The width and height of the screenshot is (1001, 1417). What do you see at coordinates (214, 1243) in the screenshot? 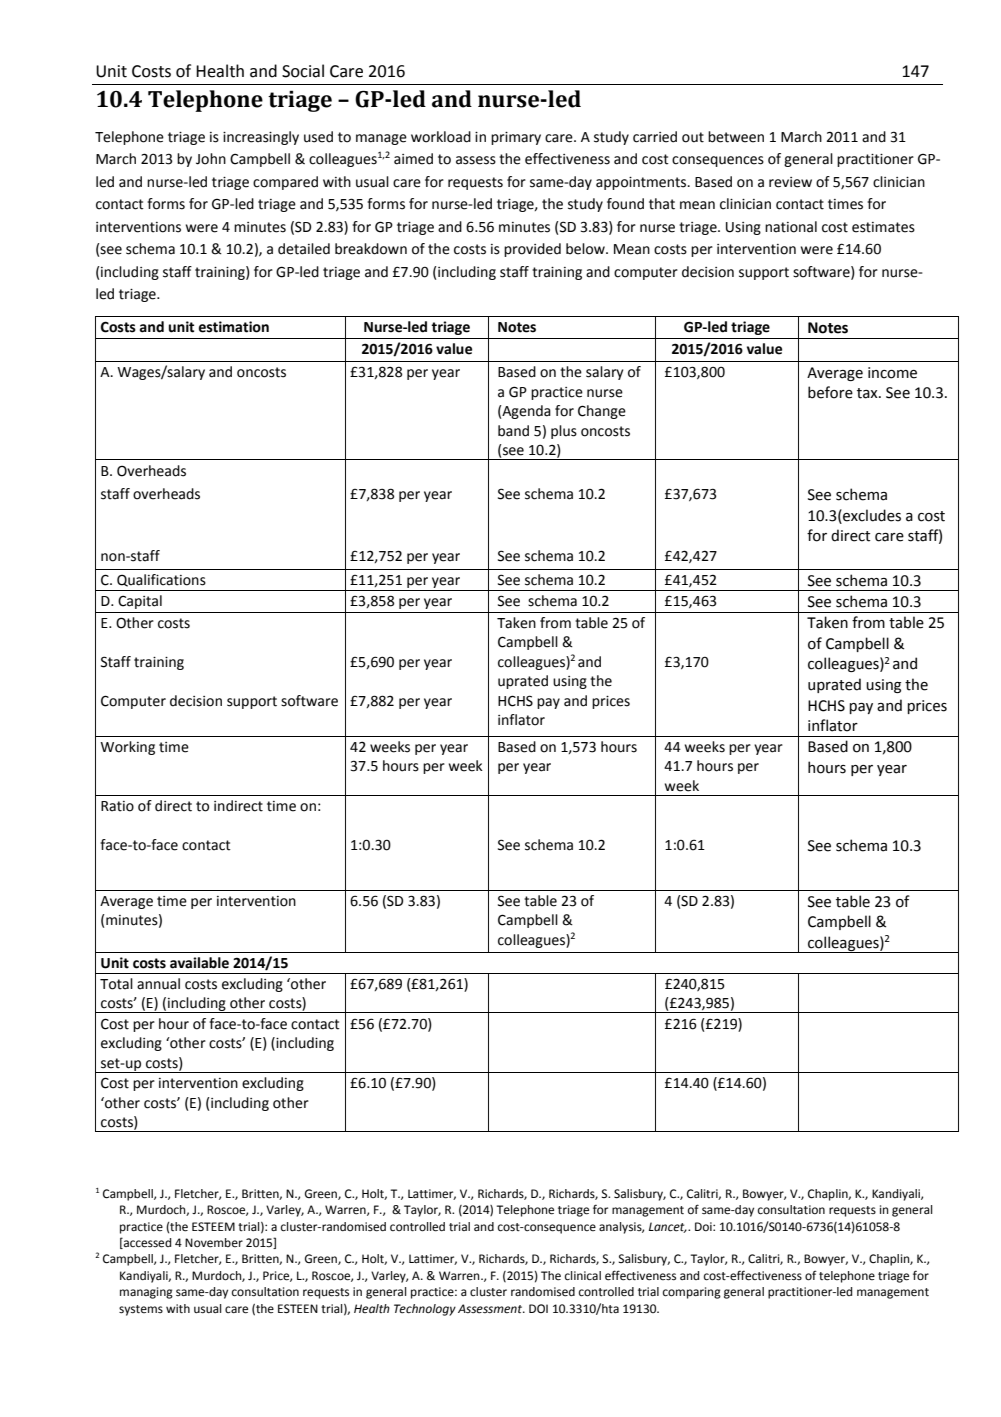
I see `November` at bounding box center [214, 1243].
